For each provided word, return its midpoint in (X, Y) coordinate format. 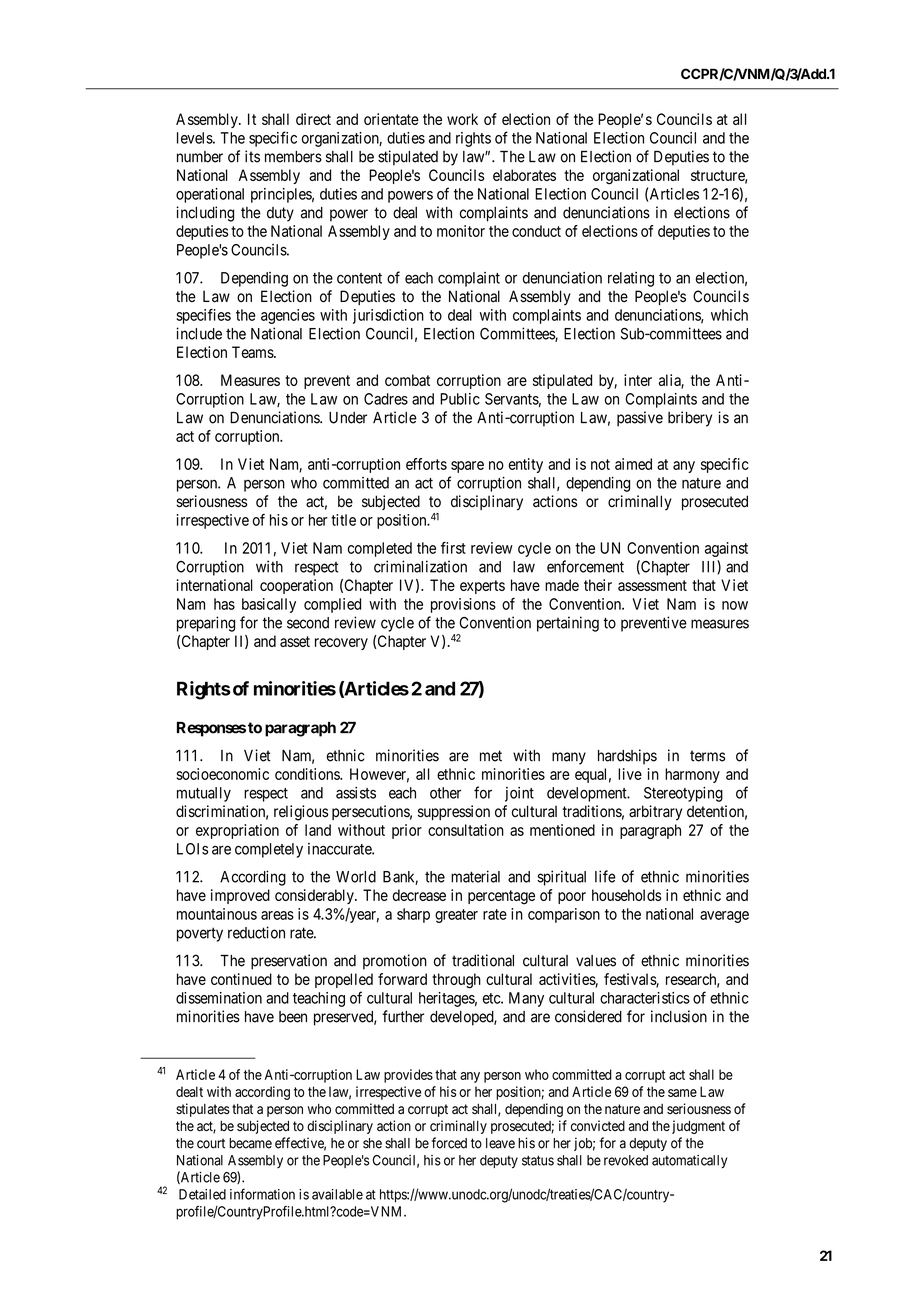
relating (631, 279)
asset (295, 641)
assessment (652, 585)
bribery (690, 419)
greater (456, 916)
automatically (689, 1161)
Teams (253, 352)
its (252, 156)
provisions (463, 605)
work (462, 119)
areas (277, 915)
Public (460, 399)
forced (449, 1143)
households (626, 895)
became (250, 1143)
